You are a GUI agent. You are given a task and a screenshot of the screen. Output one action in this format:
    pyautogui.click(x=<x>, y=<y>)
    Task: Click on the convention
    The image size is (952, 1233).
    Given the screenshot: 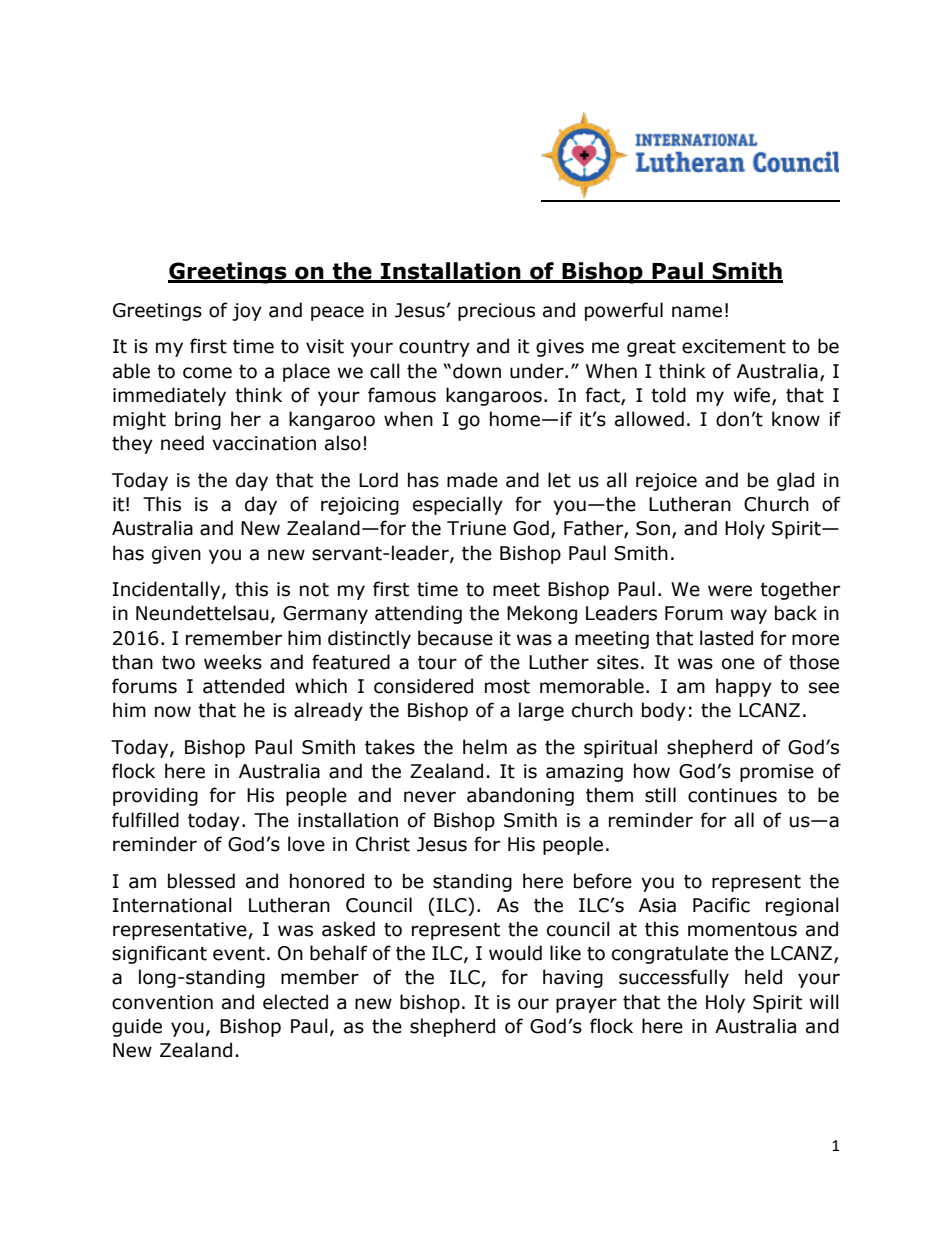 What is the action you would take?
    pyautogui.click(x=162, y=1002)
